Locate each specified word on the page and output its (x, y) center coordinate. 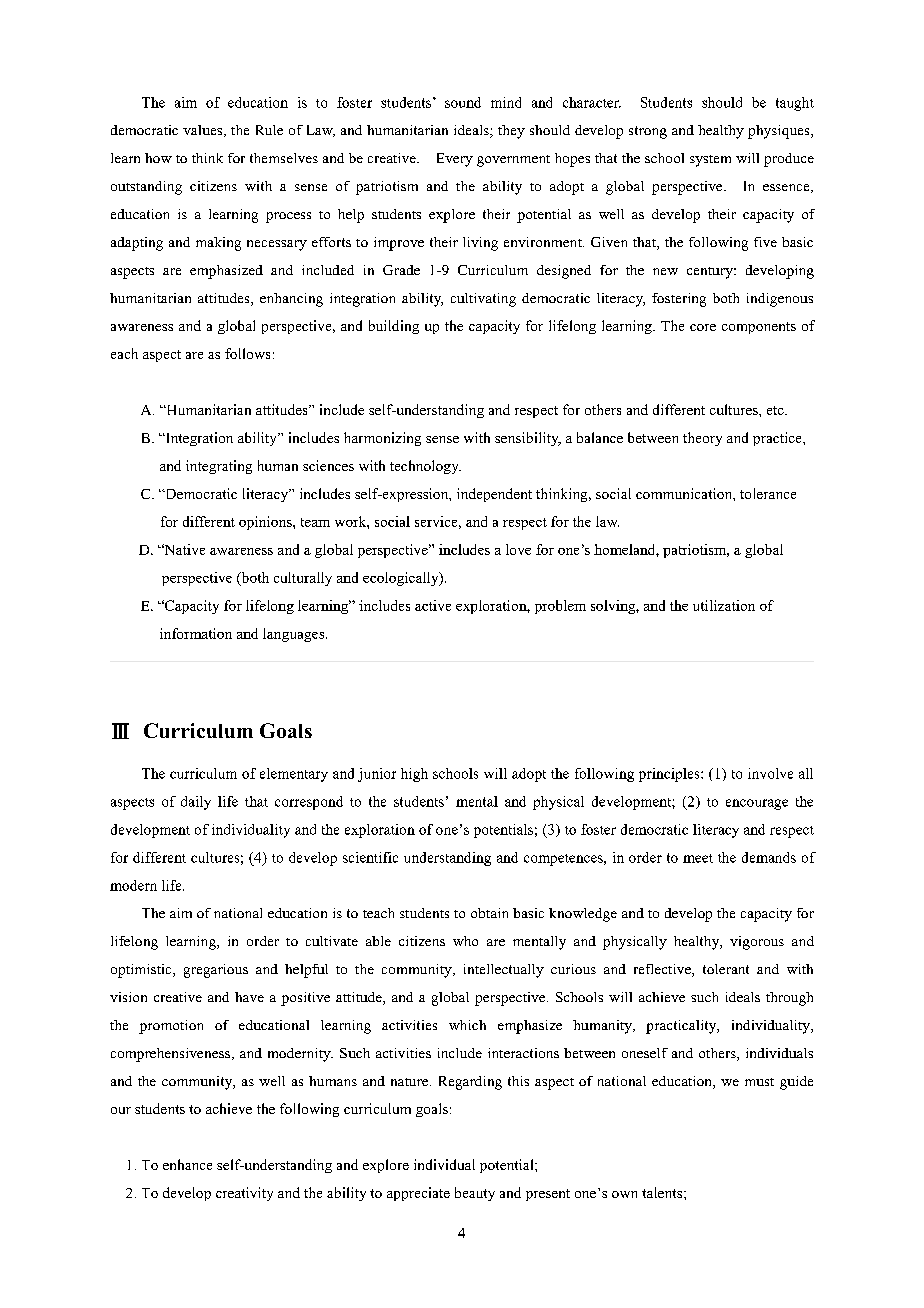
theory (702, 439)
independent (494, 495)
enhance (187, 1164)
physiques (780, 132)
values (204, 131)
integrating (219, 467)
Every (455, 160)
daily (196, 803)
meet (698, 858)
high (414, 775)
